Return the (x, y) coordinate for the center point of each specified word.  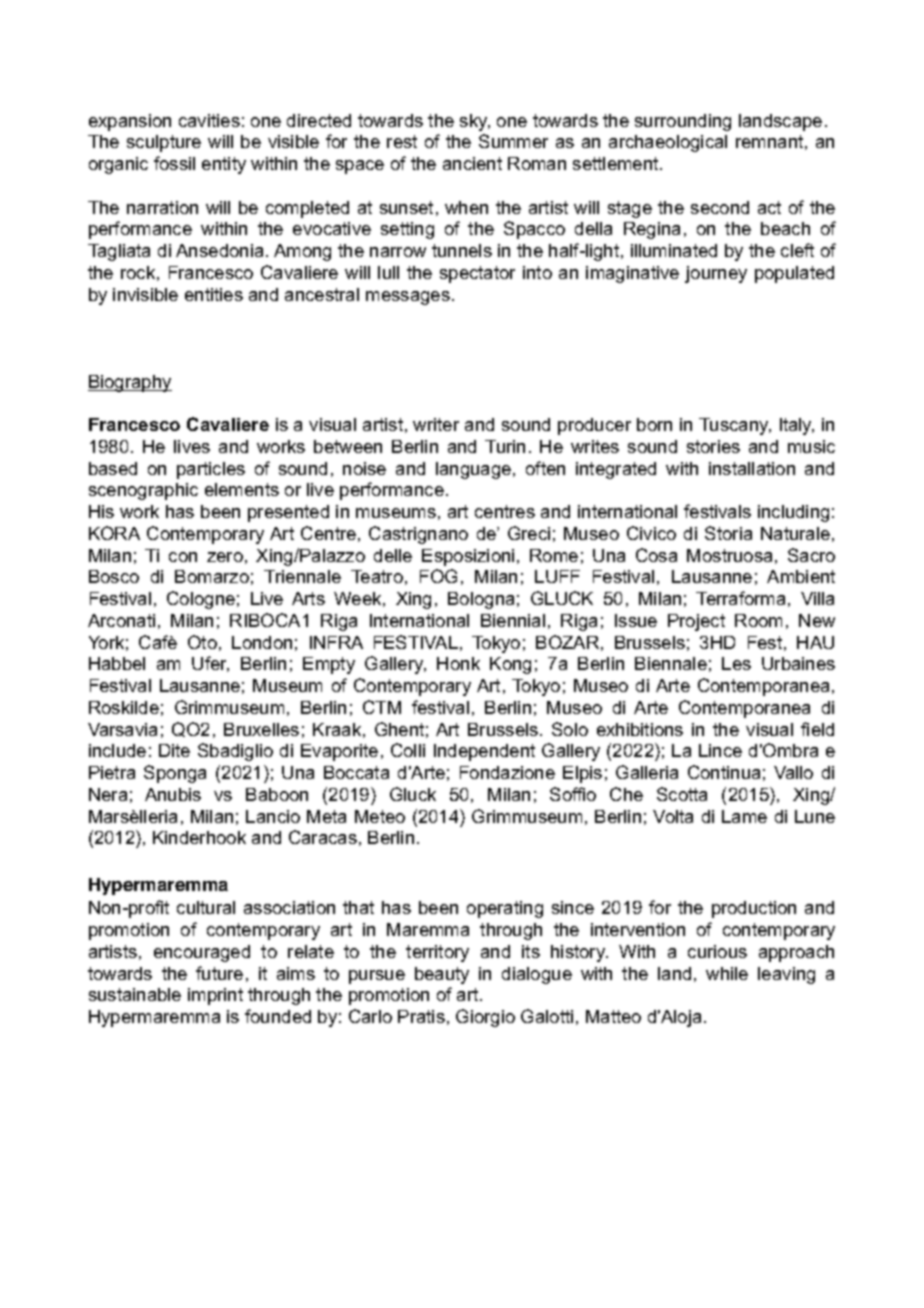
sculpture (164, 143)
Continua (724, 772)
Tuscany (735, 426)
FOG (438, 576)
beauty (442, 975)
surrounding (683, 122)
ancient (472, 163)
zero (225, 557)
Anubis (173, 794)
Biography (130, 383)
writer (436, 424)
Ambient (801, 576)
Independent (484, 752)
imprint (215, 996)
